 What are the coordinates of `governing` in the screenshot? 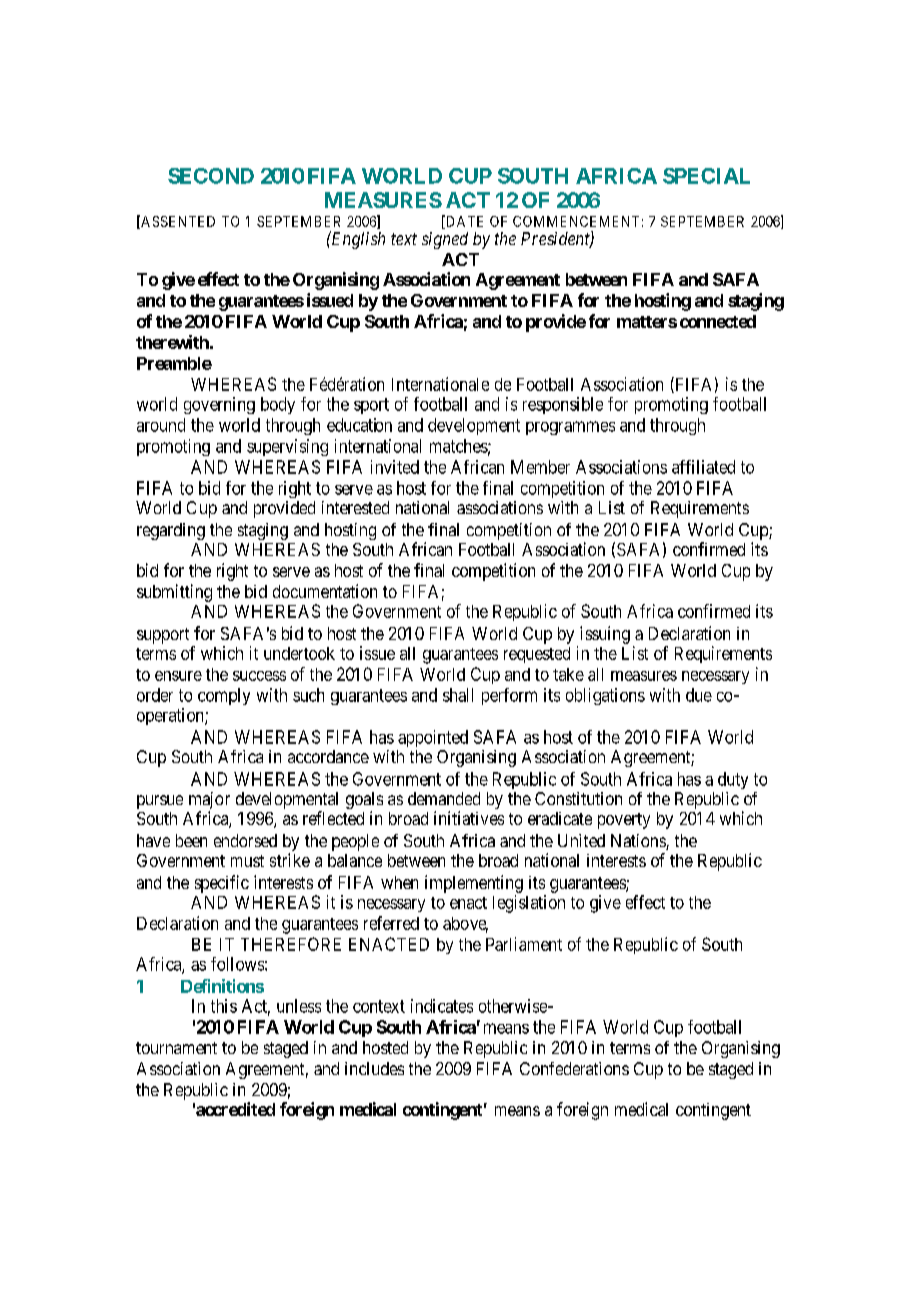 It's located at (219, 405).
